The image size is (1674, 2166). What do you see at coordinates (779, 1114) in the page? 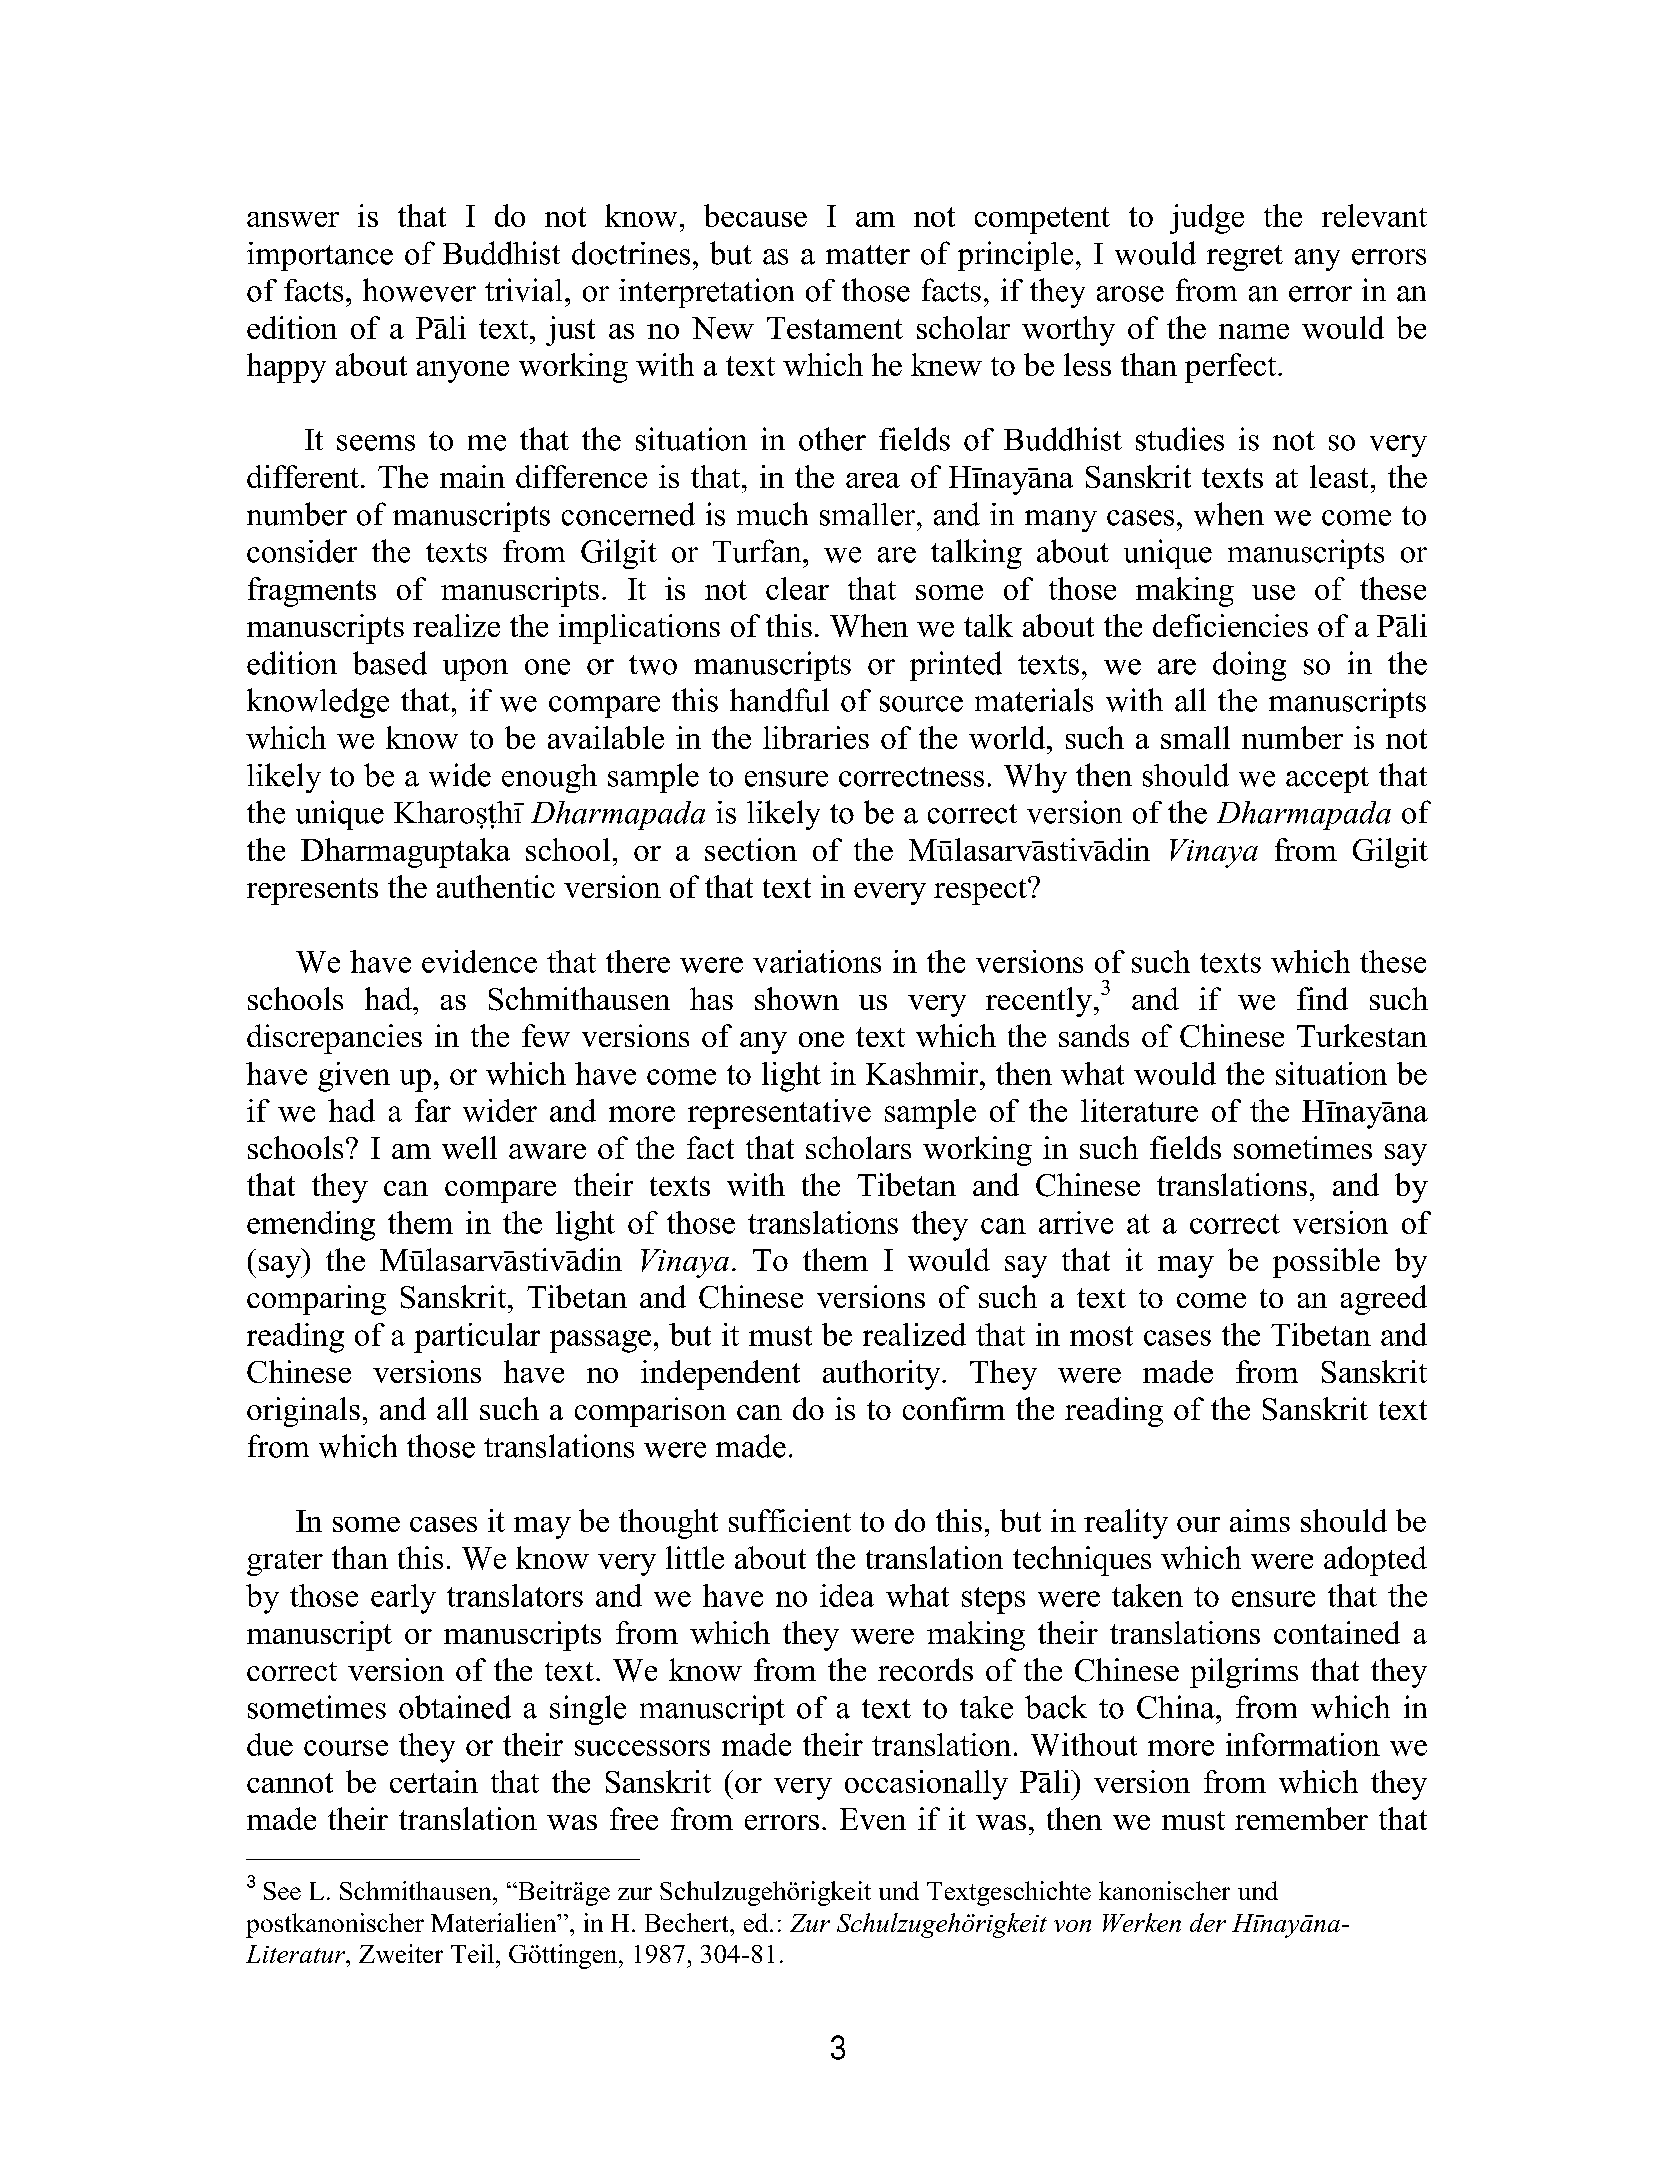
I see `representative` at bounding box center [779, 1114].
